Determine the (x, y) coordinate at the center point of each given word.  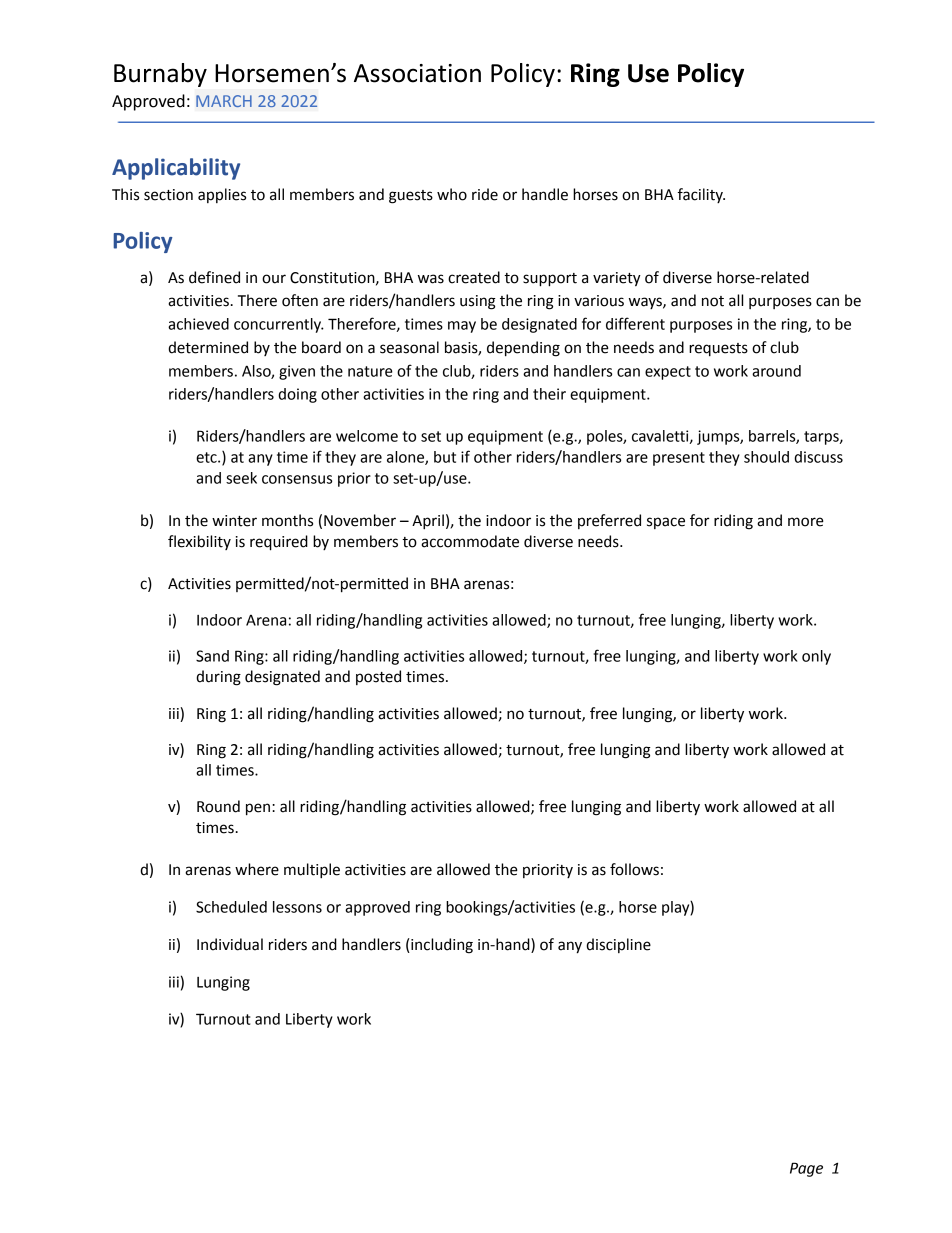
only (816, 657)
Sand (212, 656)
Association (417, 73)
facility (701, 195)
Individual (230, 944)
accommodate (470, 541)
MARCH (224, 101)
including (441, 946)
